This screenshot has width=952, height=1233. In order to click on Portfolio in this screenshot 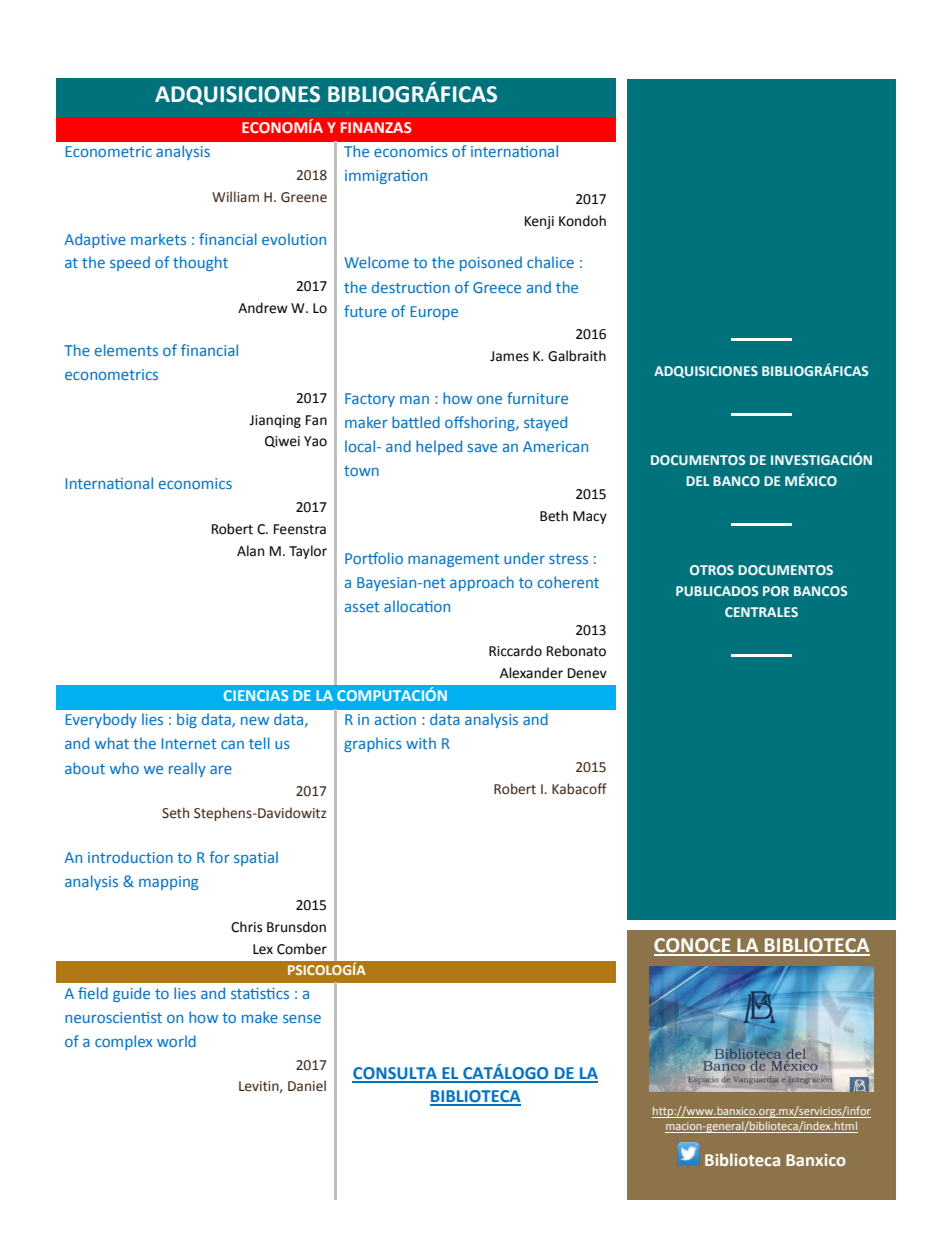, I will do `click(374, 558)`.
